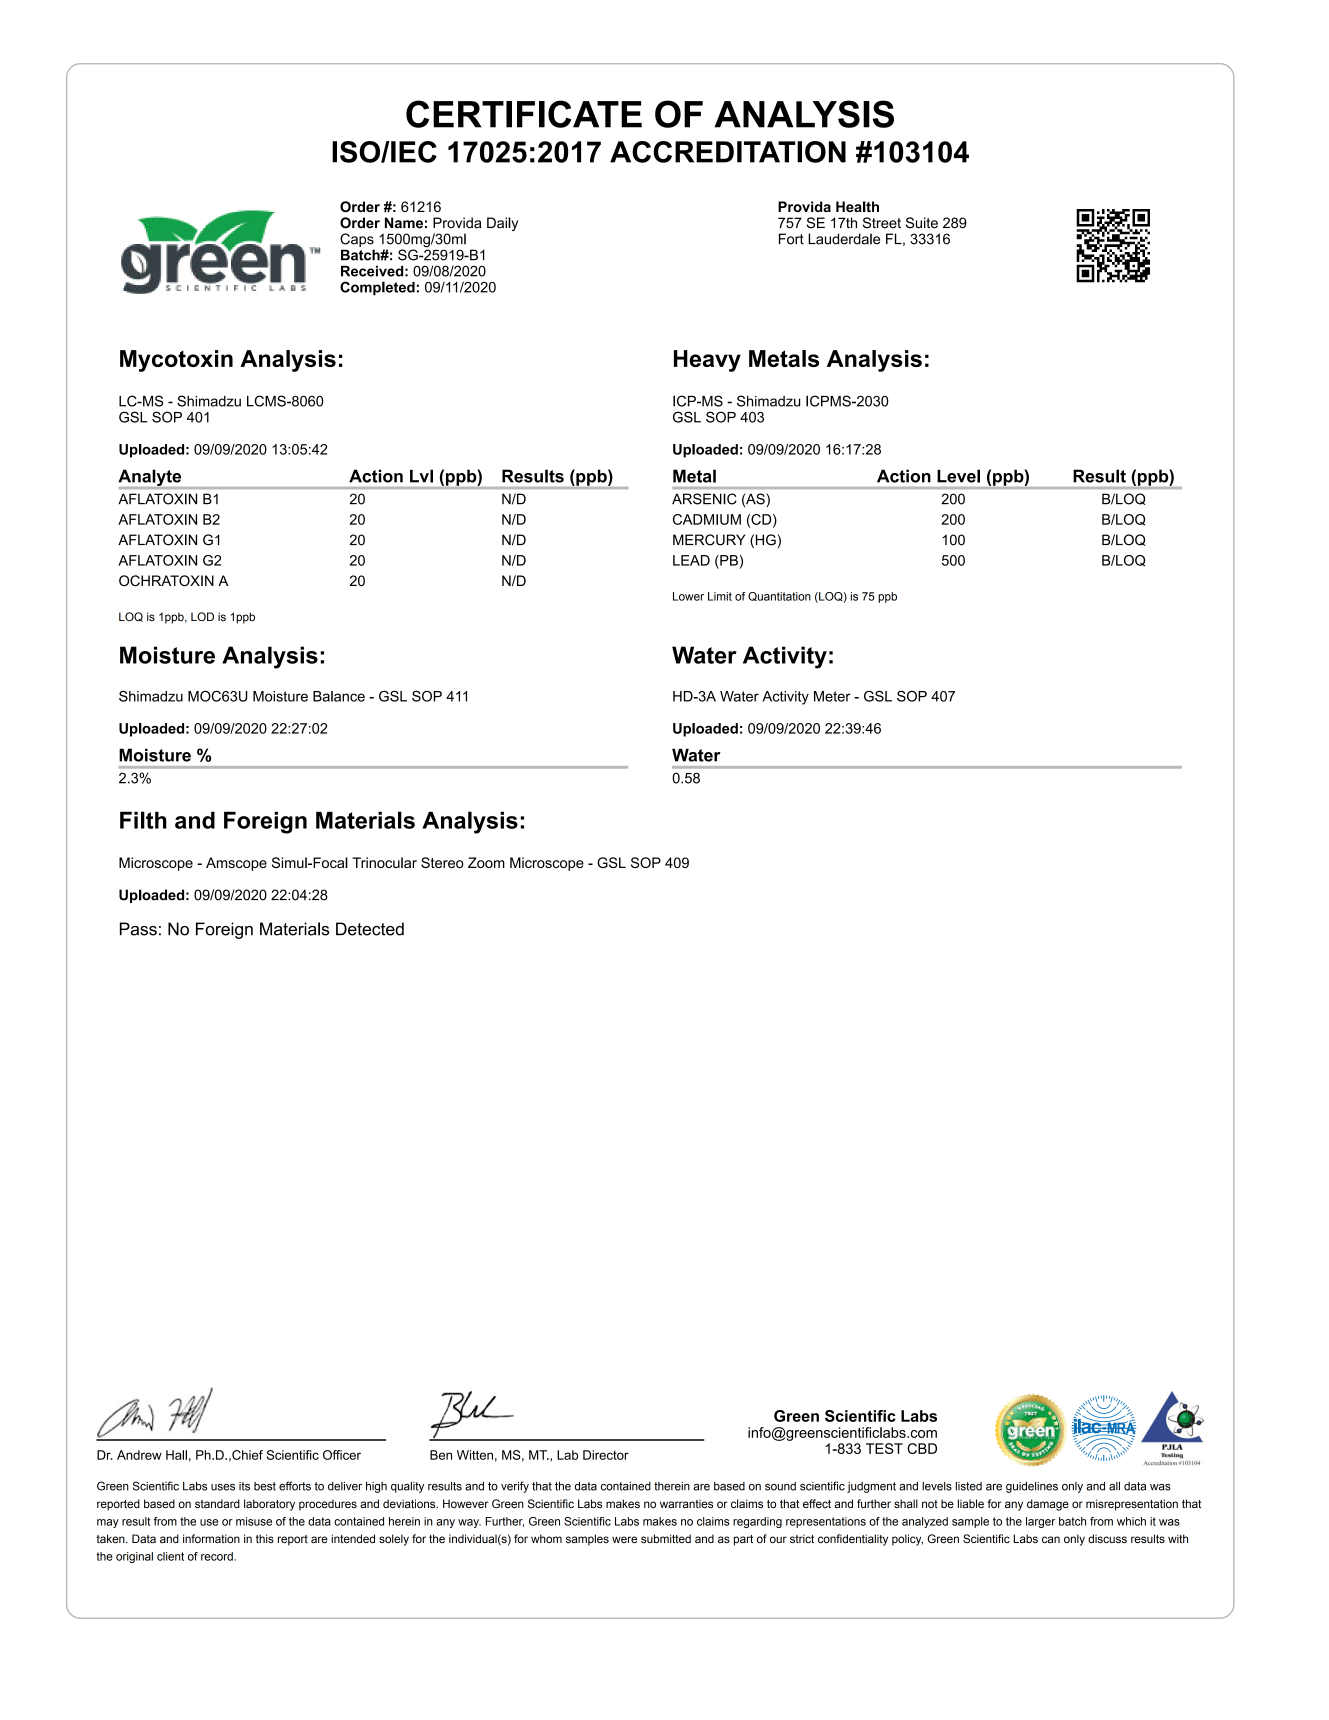  I want to click on ACCREDITATION, so click(728, 152).
